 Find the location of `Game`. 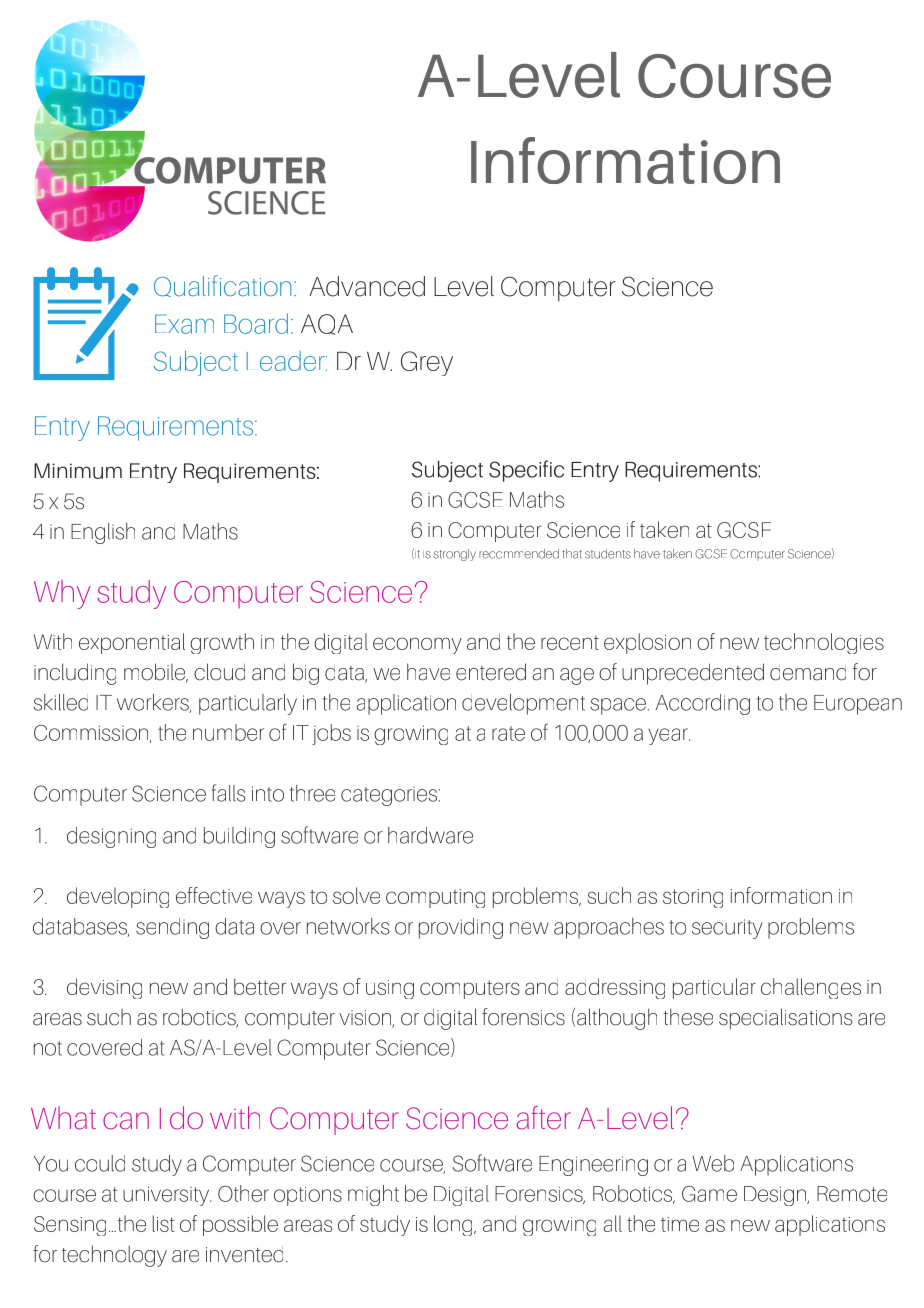

Game is located at coordinates (709, 1194).
